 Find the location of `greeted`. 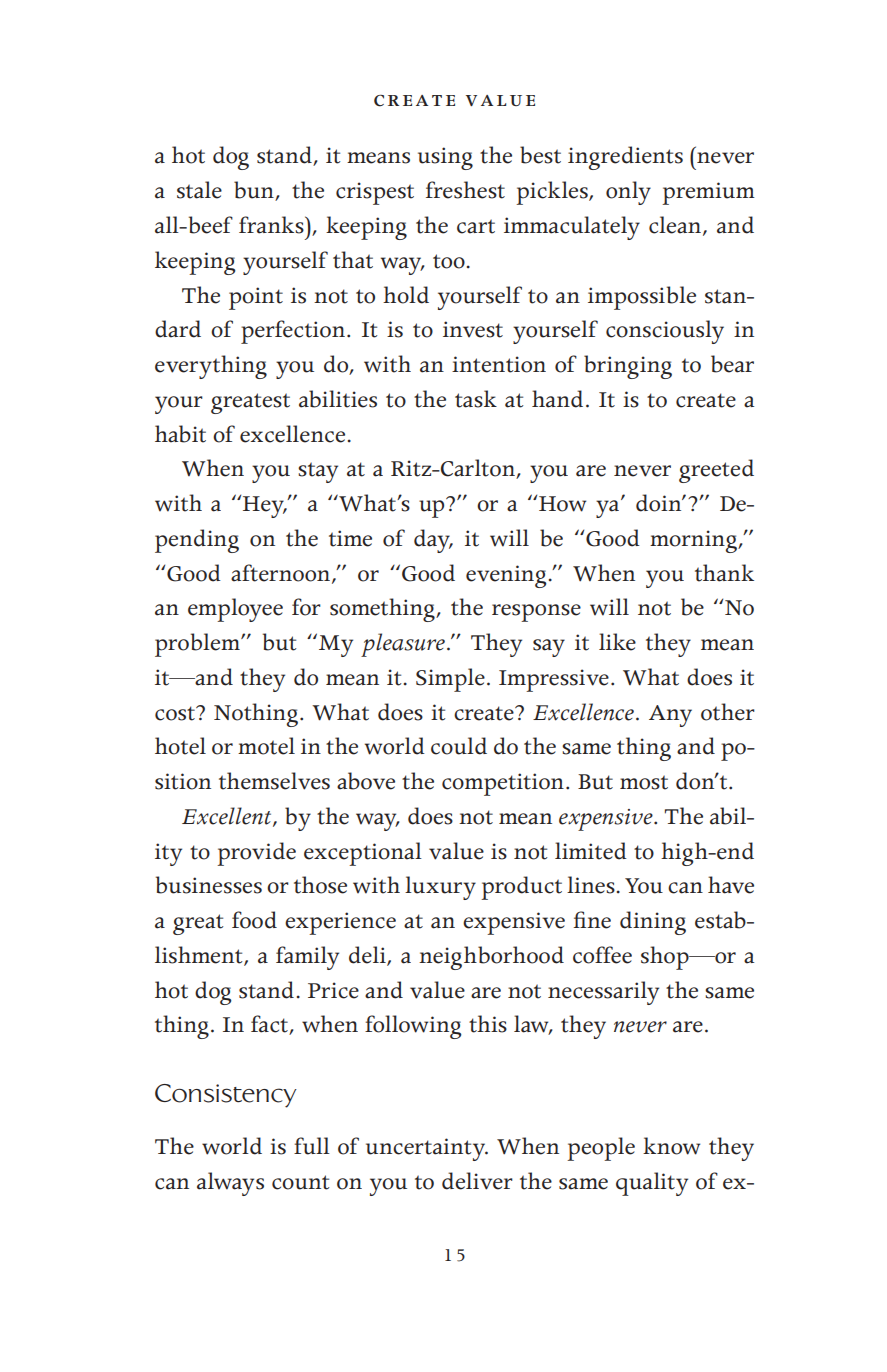

greeted is located at coordinates (716, 471).
